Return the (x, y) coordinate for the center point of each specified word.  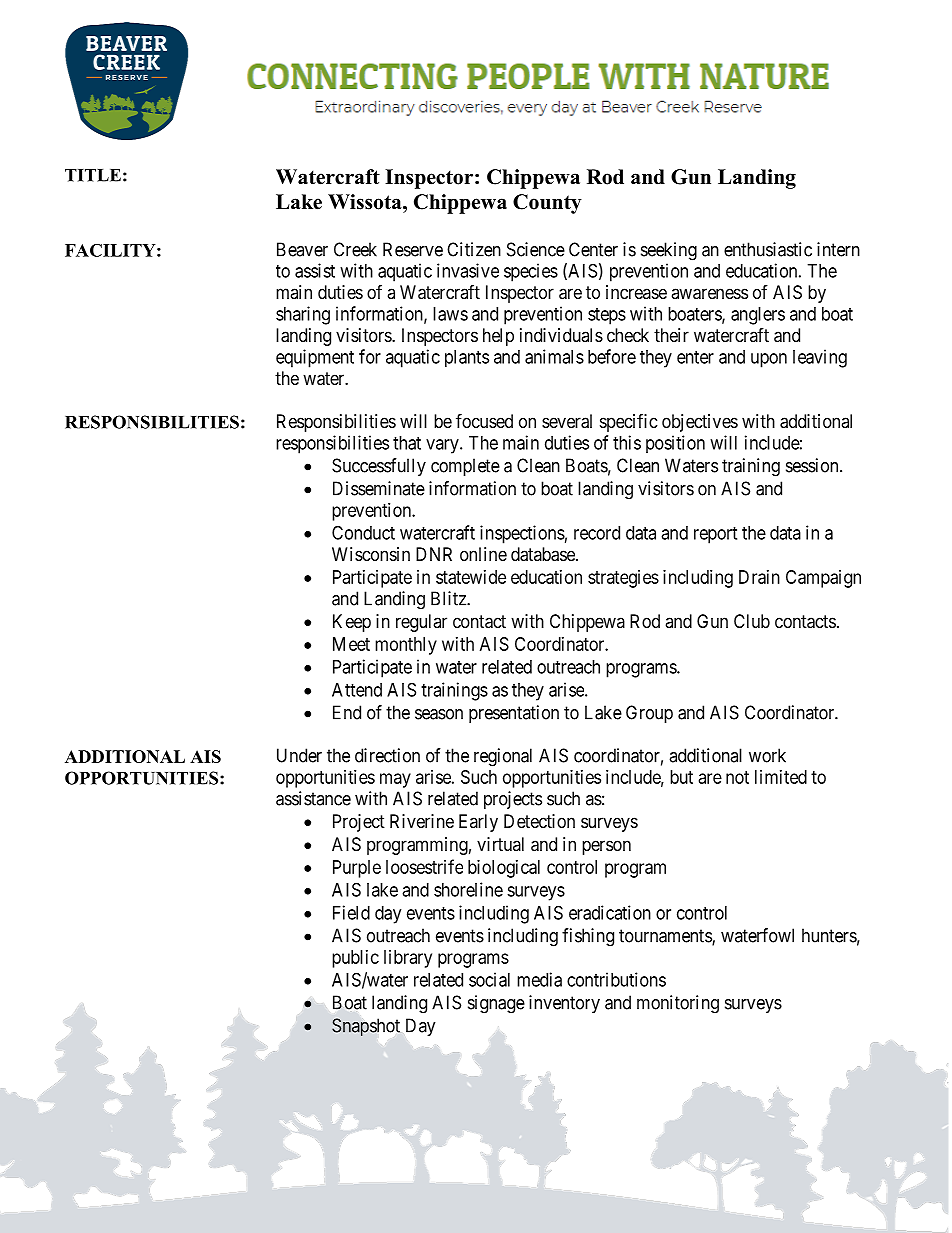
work (767, 755)
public (355, 959)
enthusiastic (768, 249)
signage (496, 1004)
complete (465, 467)
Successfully (379, 467)
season (439, 714)
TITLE (93, 175)
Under (299, 755)
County (547, 204)
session (813, 465)
